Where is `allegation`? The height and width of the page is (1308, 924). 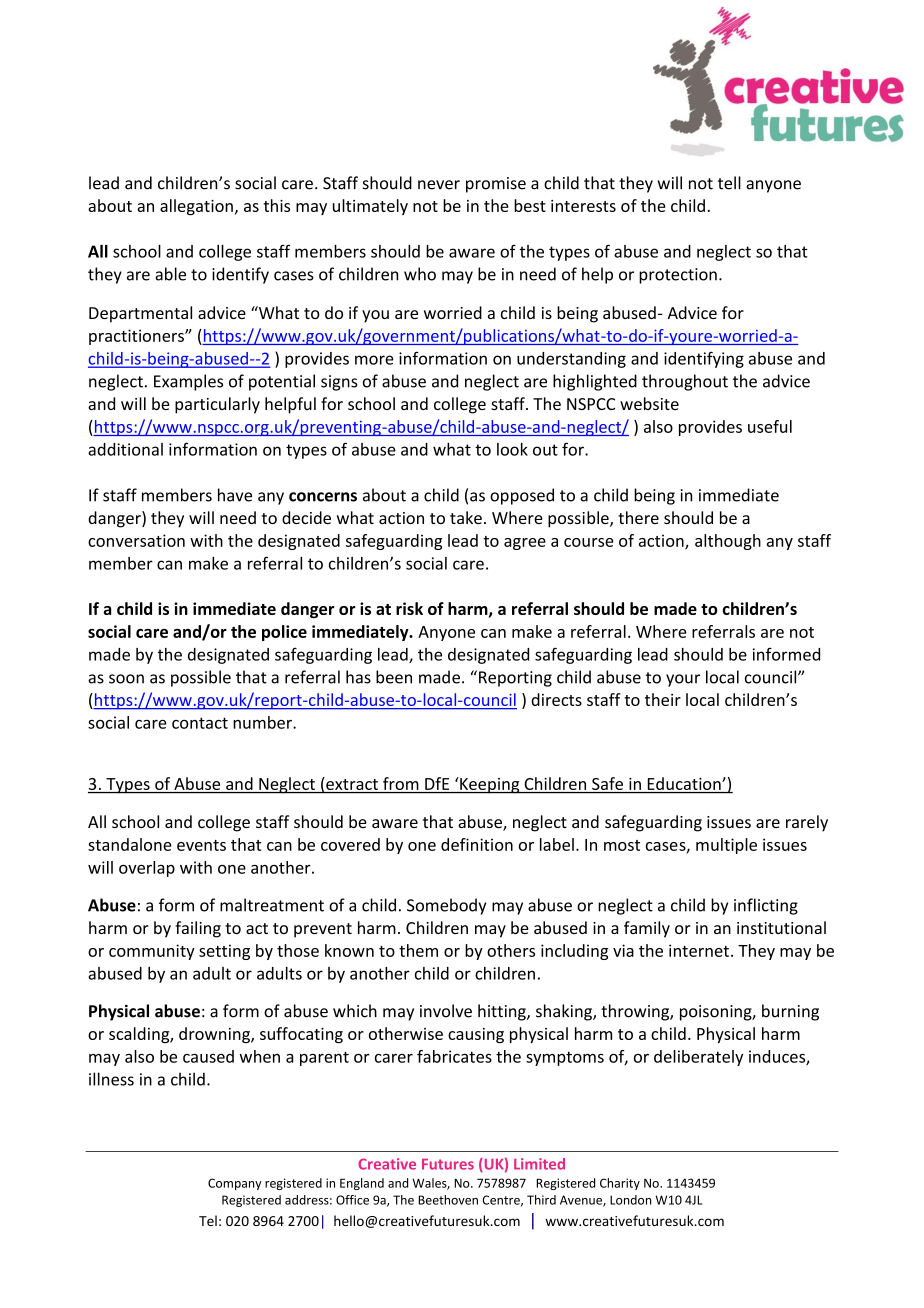
allegation is located at coordinates (196, 207).
